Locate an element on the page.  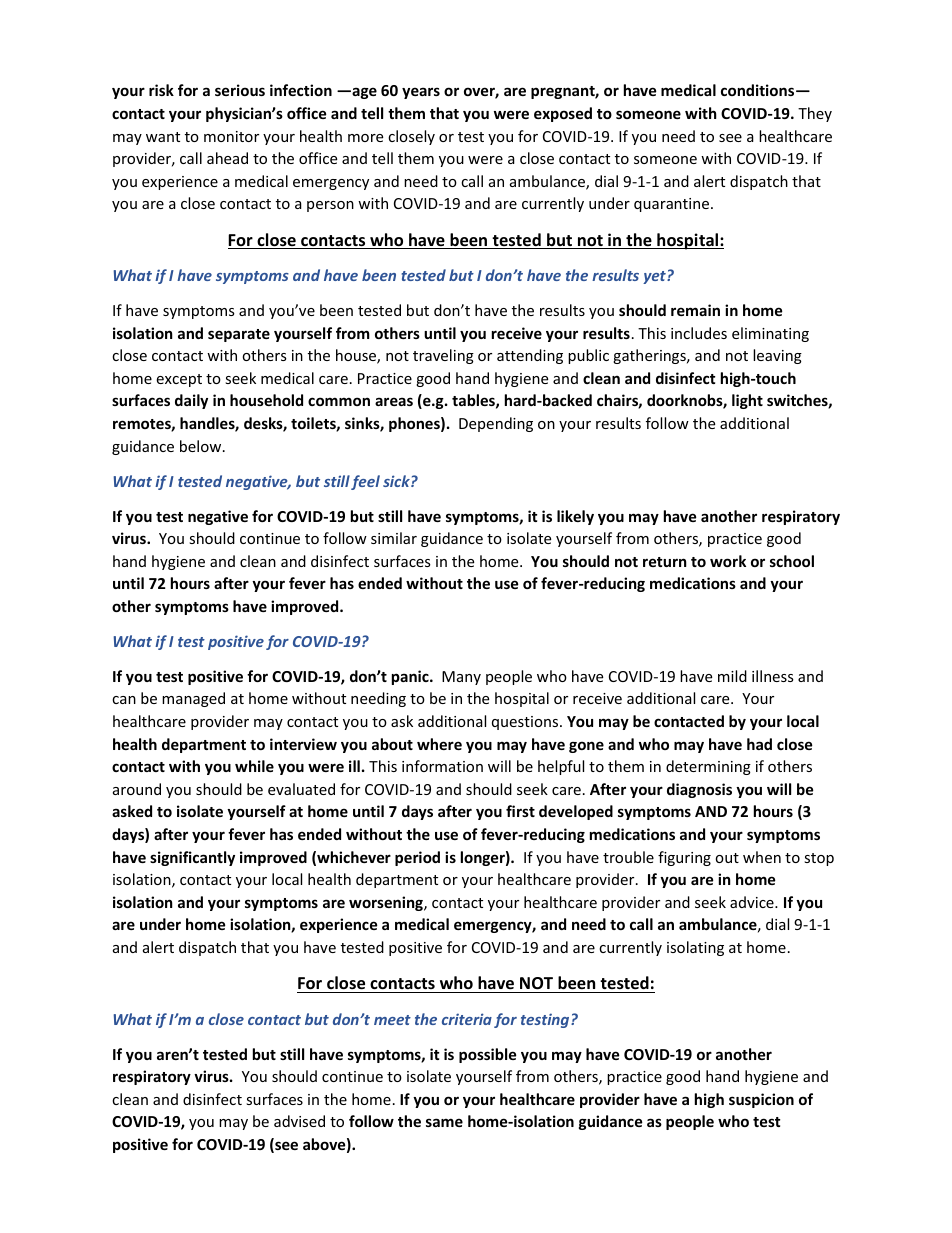
possible is located at coordinates (488, 1055).
